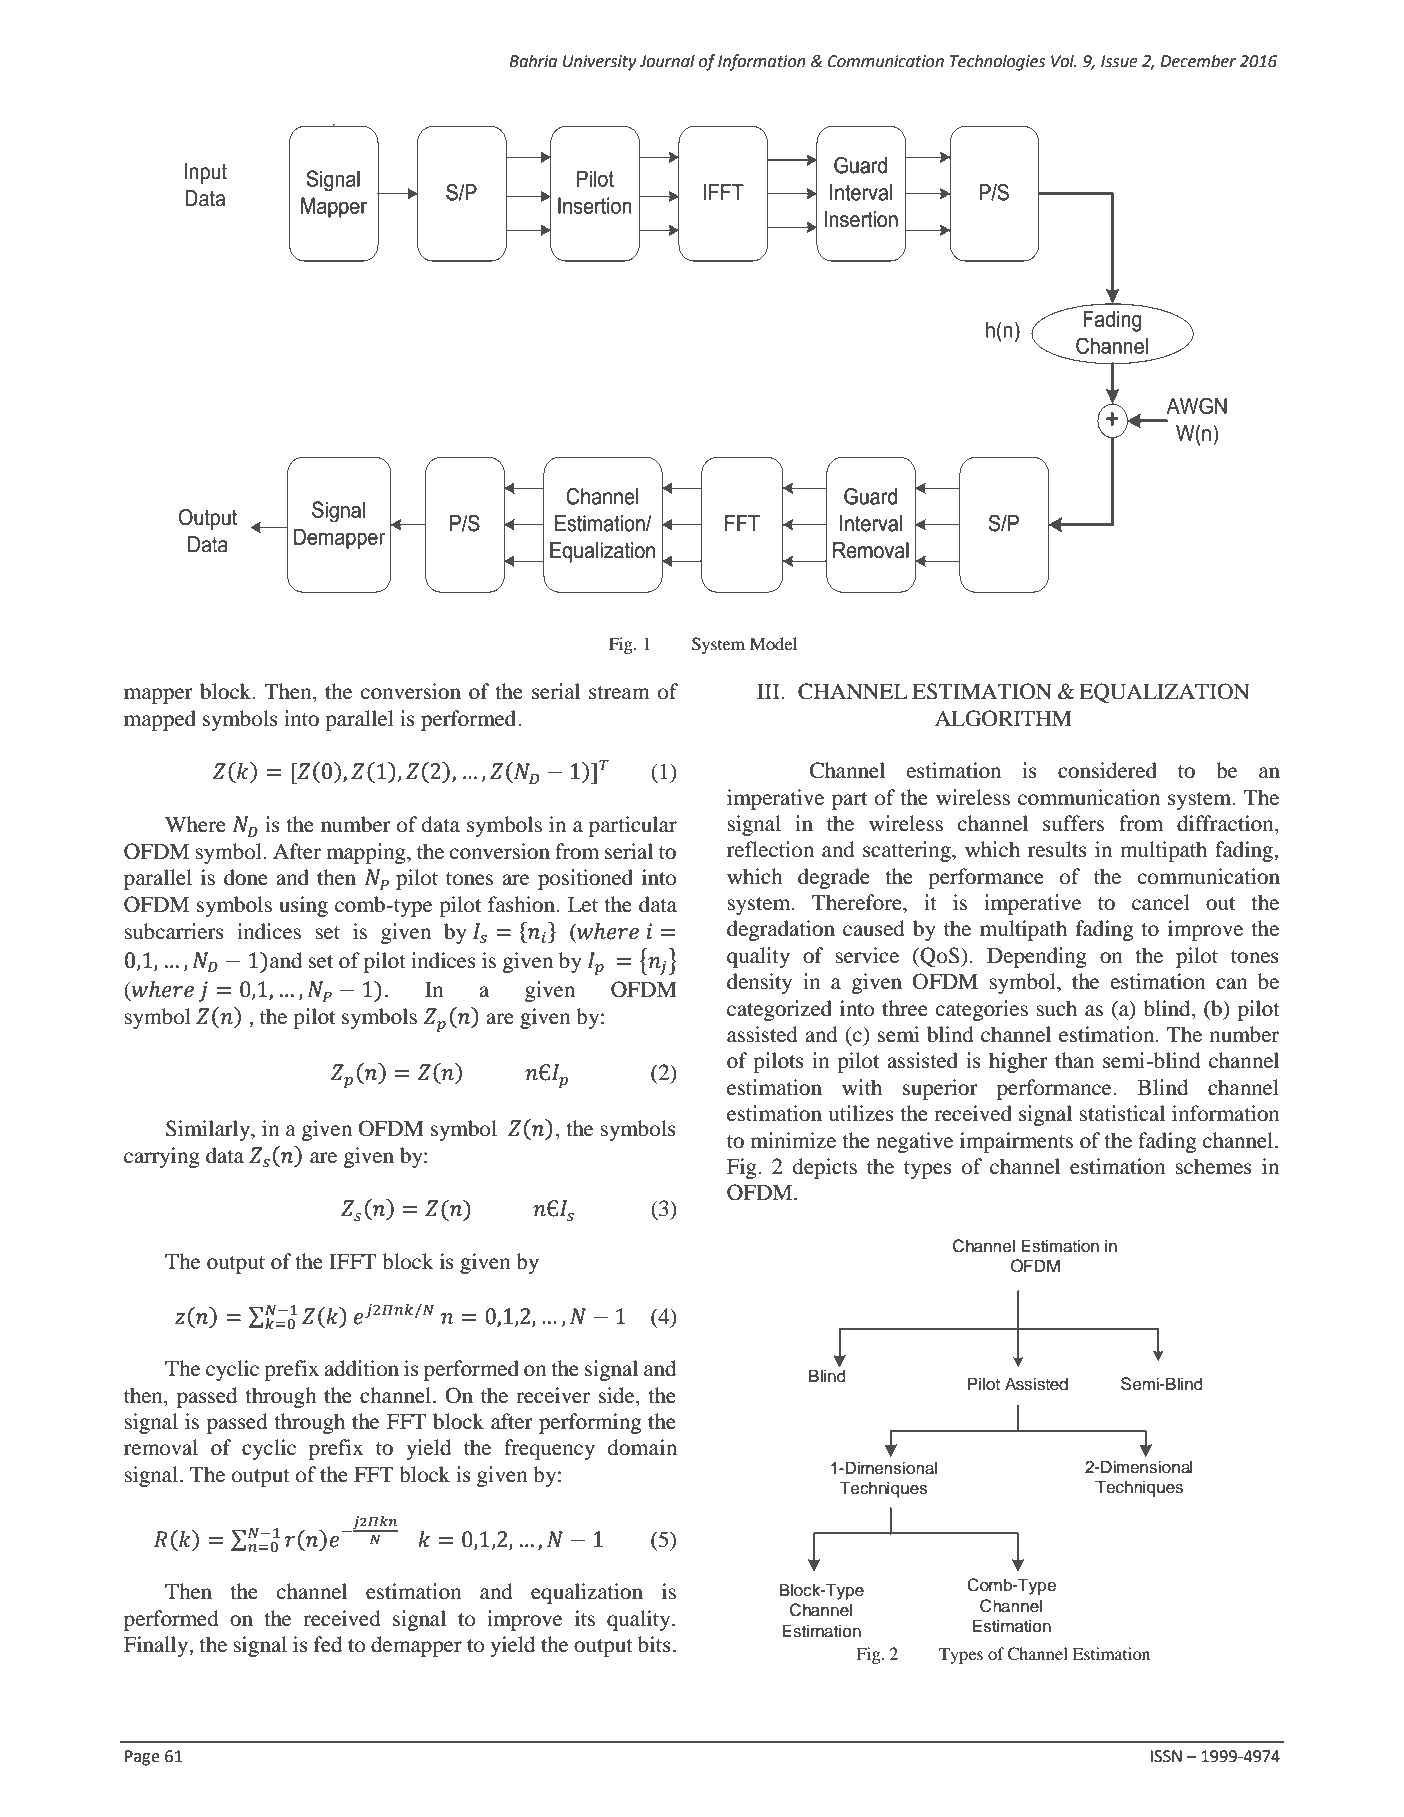 The image size is (1404, 1817). I want to click on Journal, so click(667, 61).
